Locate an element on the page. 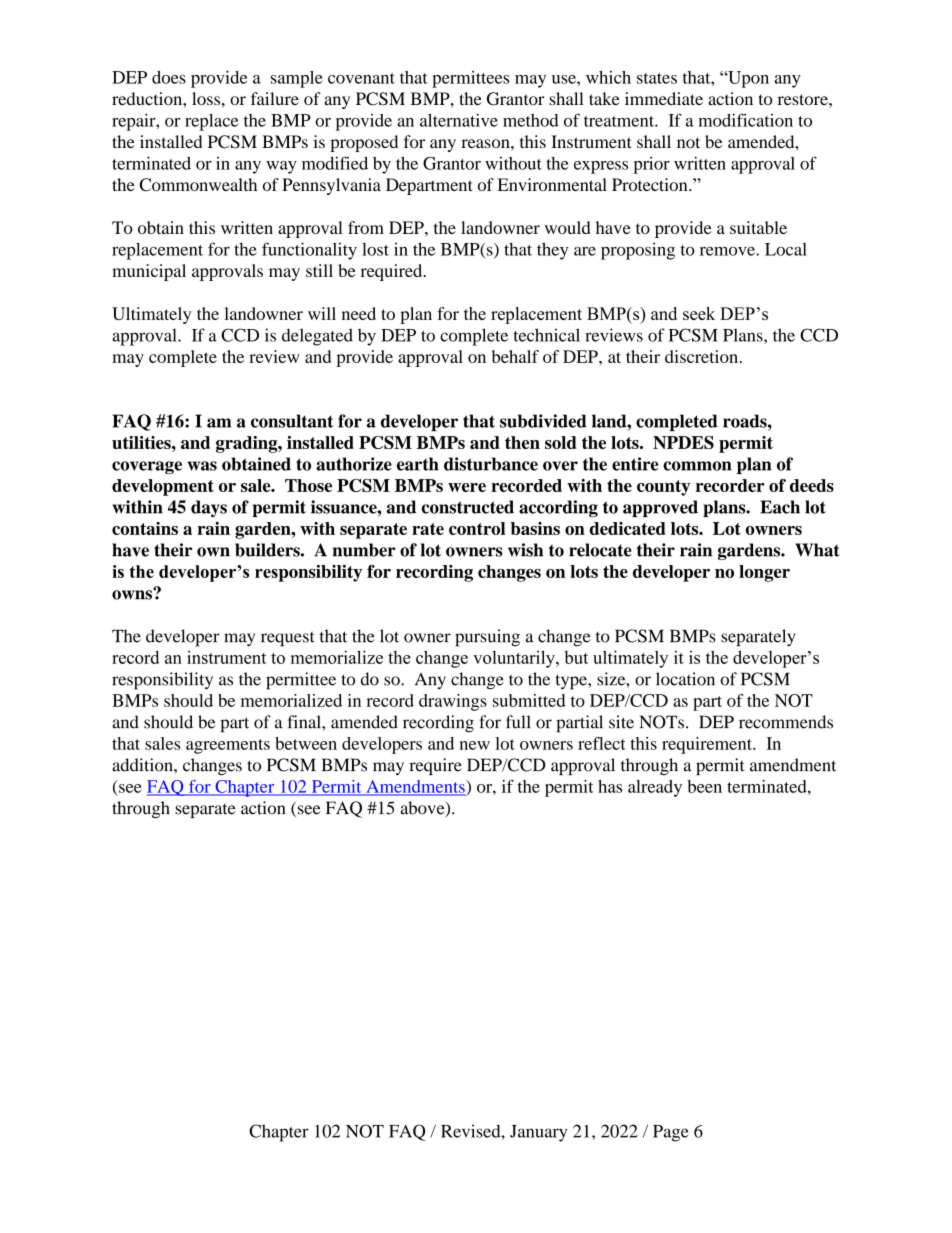 The image size is (952, 1233). been is located at coordinates (704, 786).
